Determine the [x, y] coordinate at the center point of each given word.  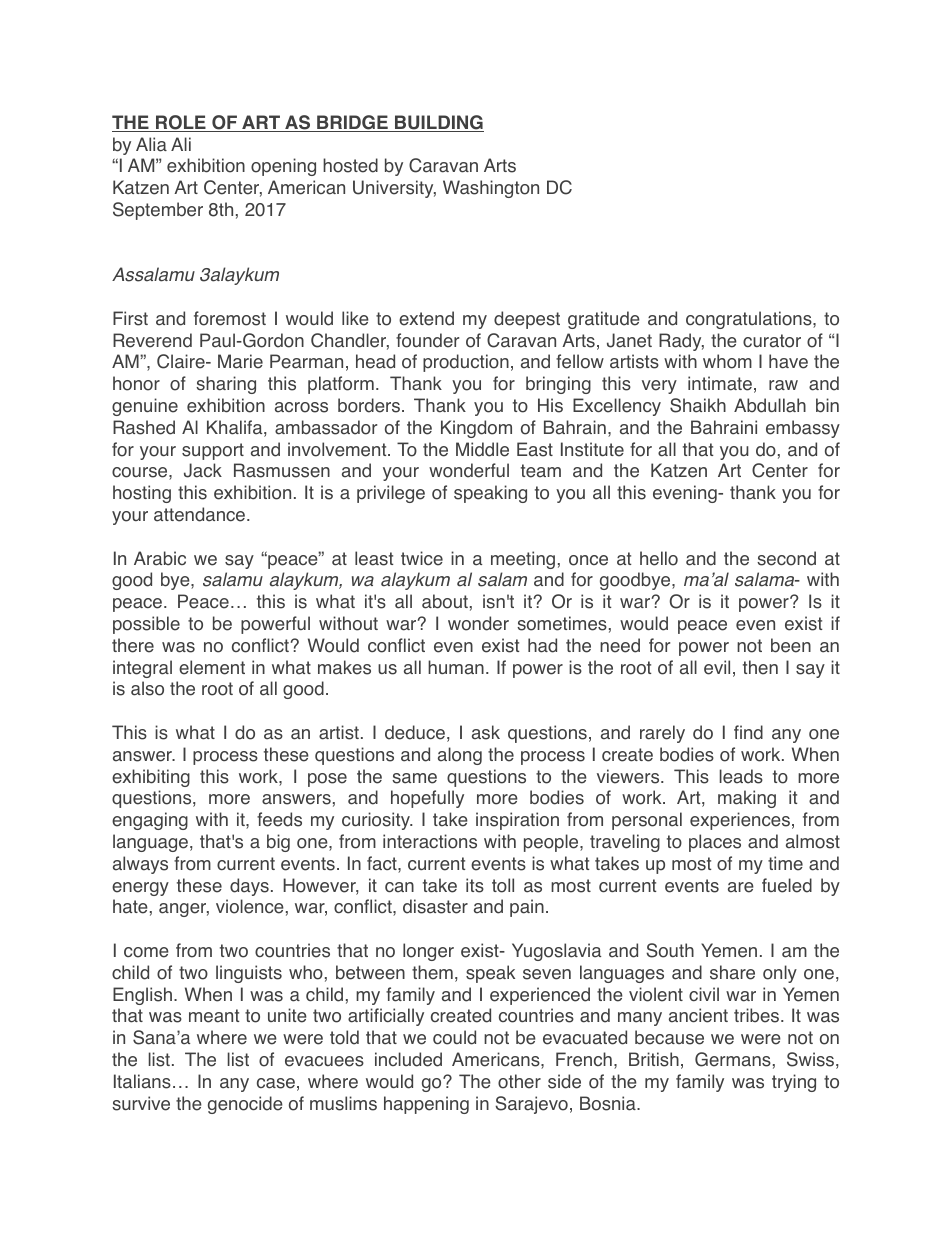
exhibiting [151, 778]
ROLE [181, 123]
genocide [245, 1105]
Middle [482, 449]
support [213, 451]
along [460, 756]
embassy [803, 429]
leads [741, 776]
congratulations [750, 320]
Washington [491, 189]
